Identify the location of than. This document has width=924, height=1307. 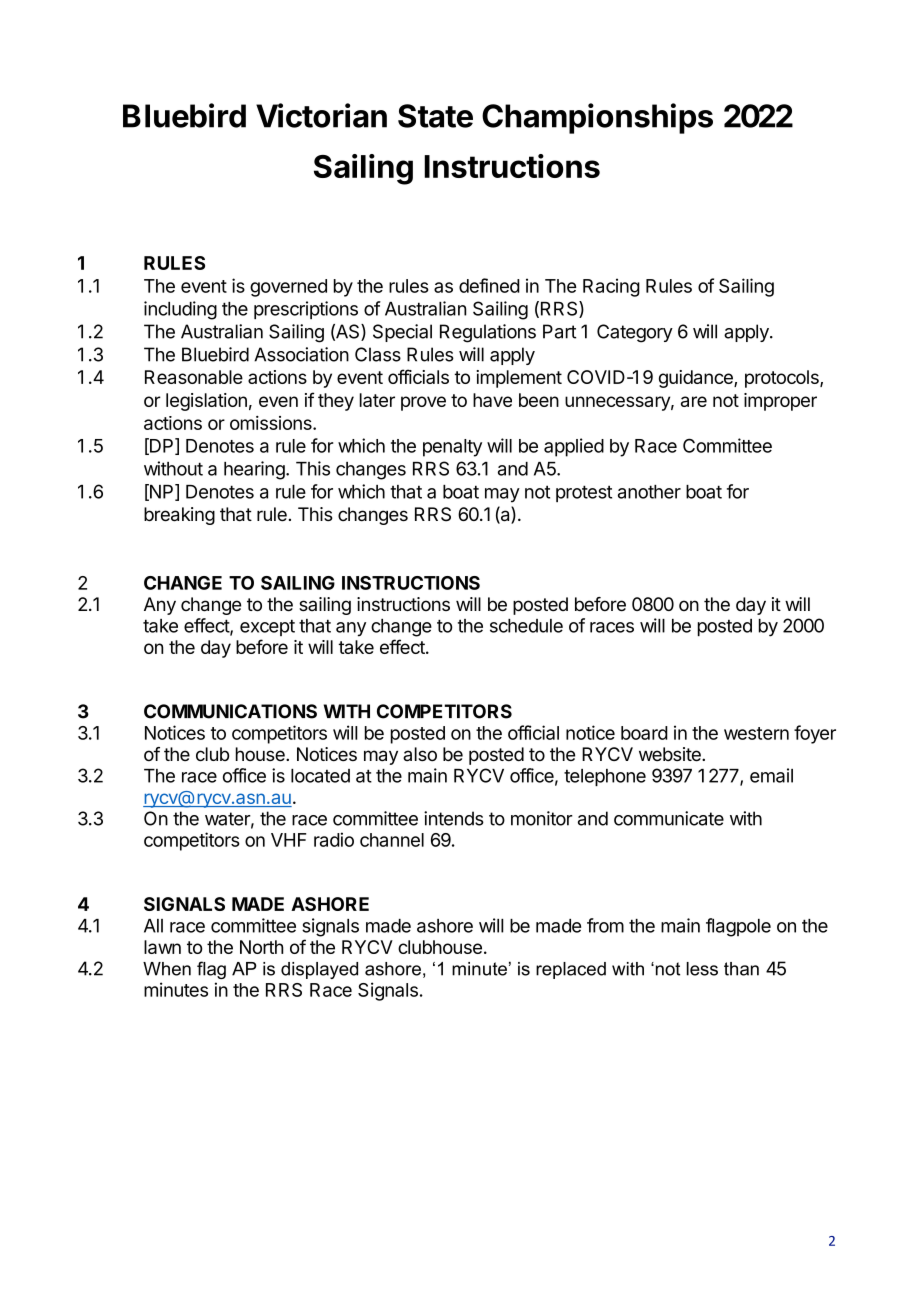
(741, 969).
